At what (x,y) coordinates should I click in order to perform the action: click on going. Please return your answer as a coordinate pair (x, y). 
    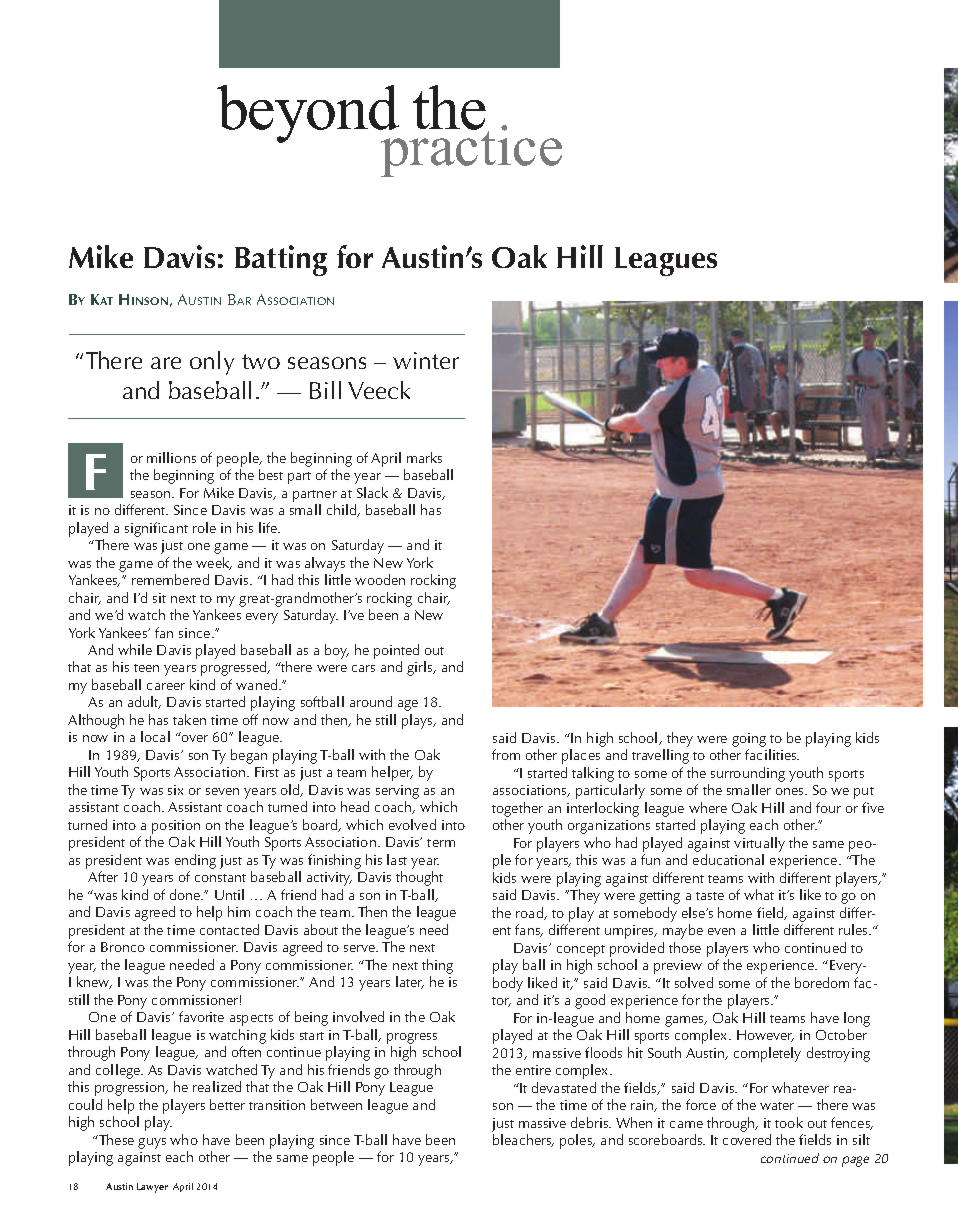
    Looking at the image, I should click on (749, 740).
